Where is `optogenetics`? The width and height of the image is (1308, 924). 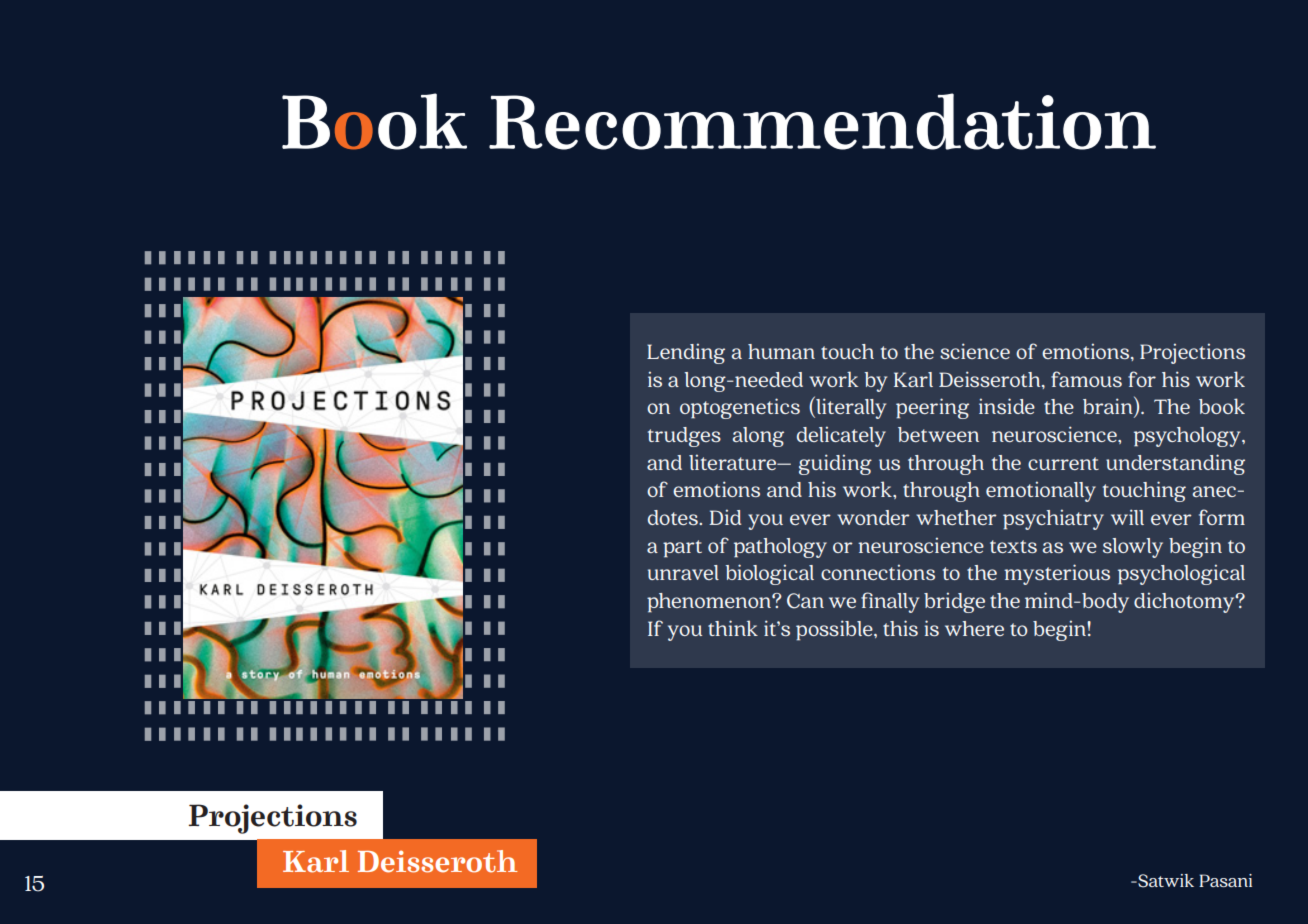 optogenetics is located at coordinates (740, 408).
